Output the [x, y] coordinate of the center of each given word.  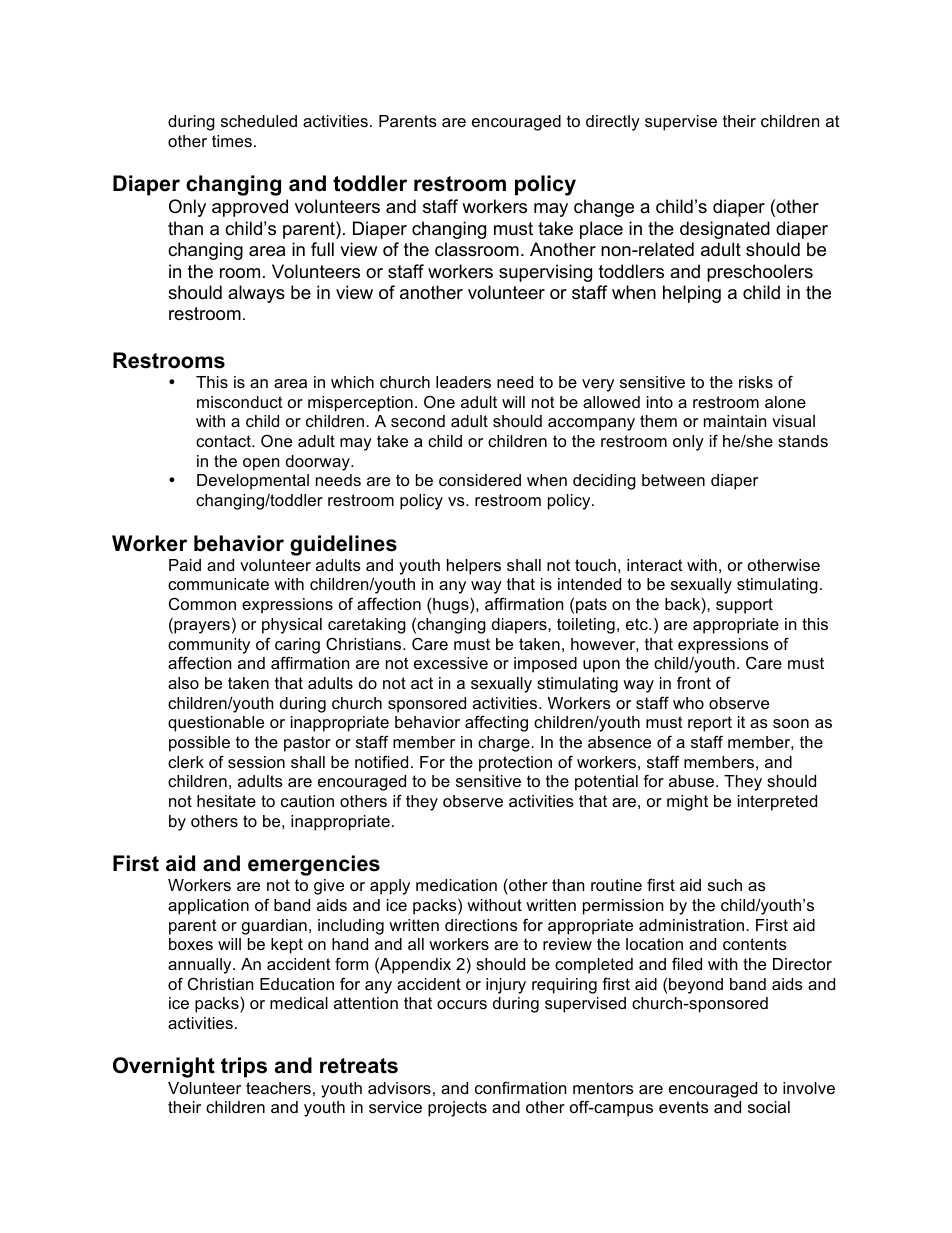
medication [456, 885]
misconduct [240, 402]
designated [725, 230]
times [232, 141]
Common [202, 603]
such [725, 885]
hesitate [226, 801]
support [744, 606]
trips [244, 1067]
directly [613, 123]
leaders [463, 382]
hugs [452, 606]
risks [756, 382]
